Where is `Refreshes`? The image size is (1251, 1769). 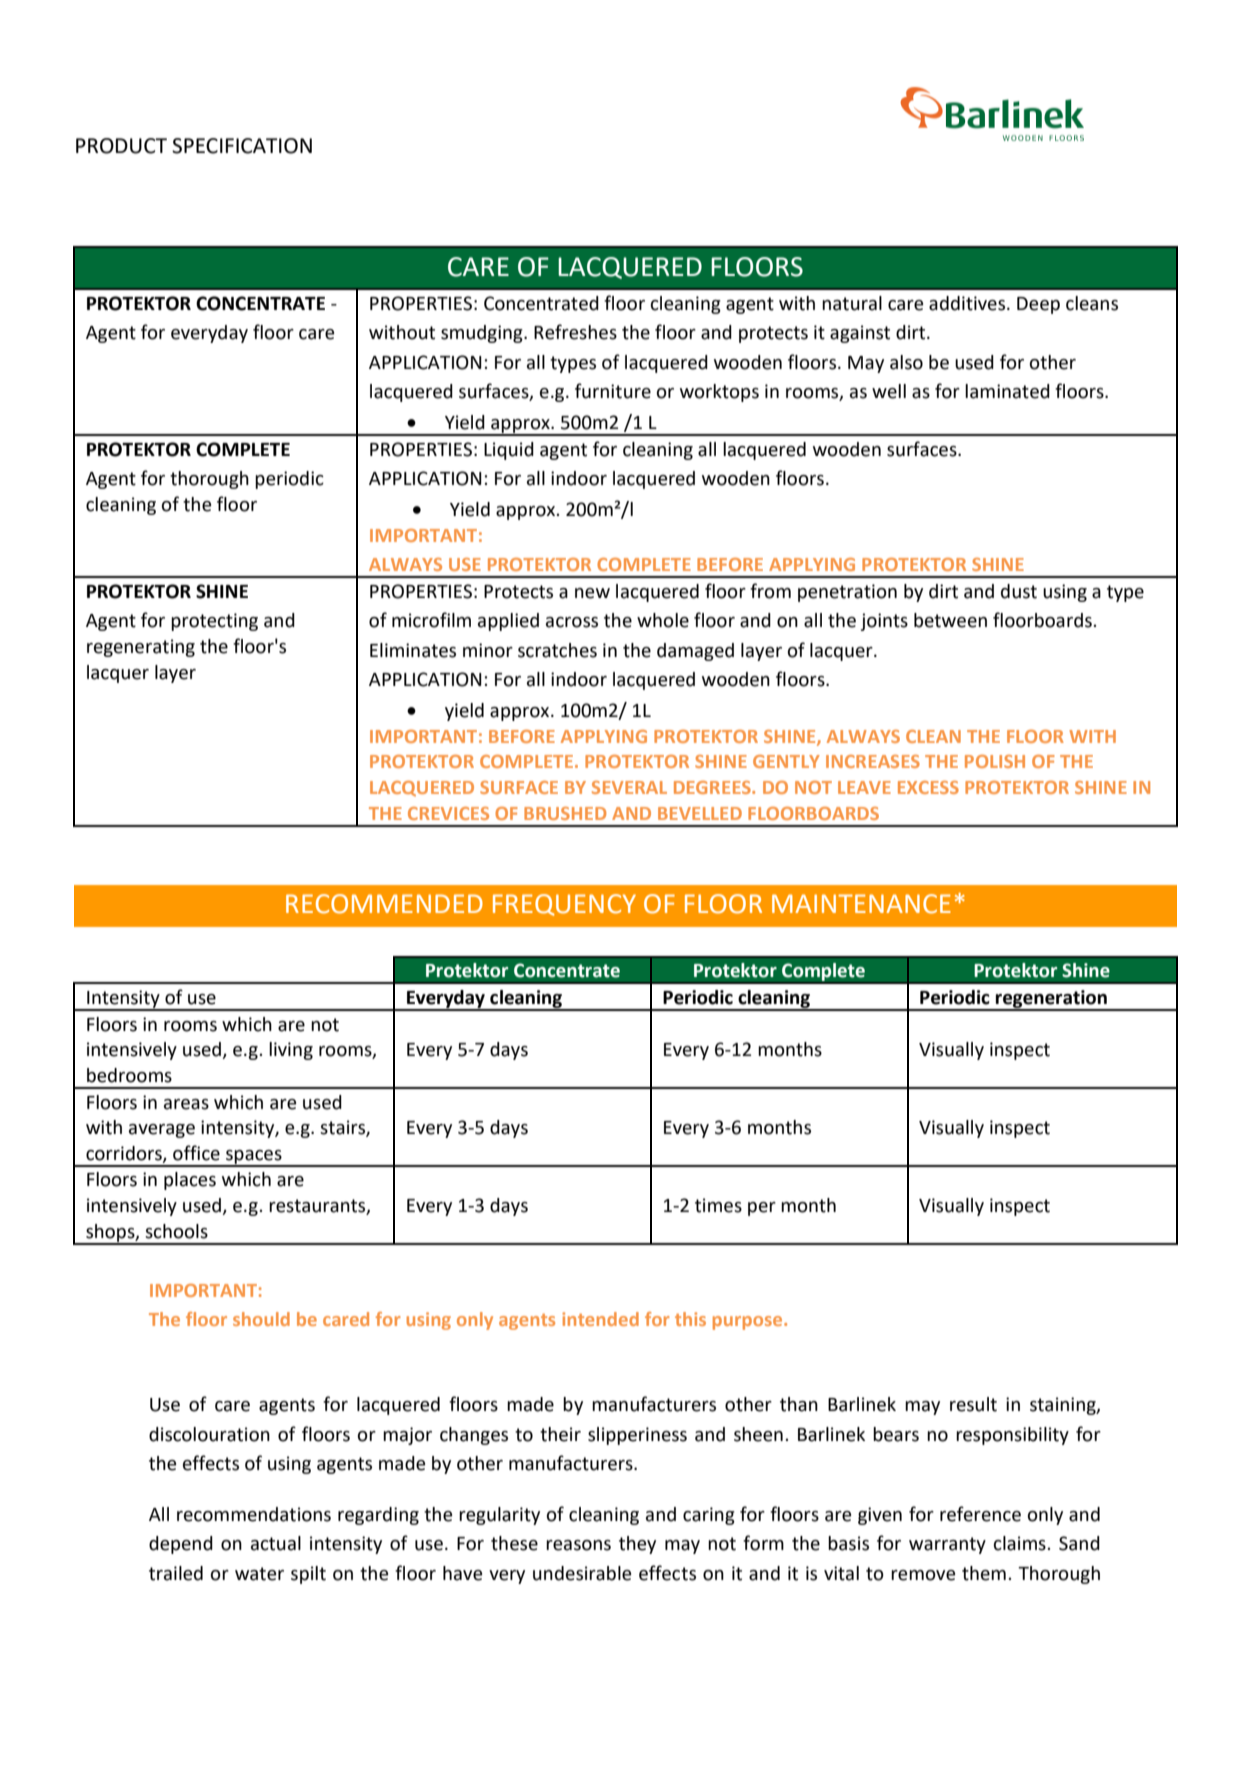
Refreshes is located at coordinates (575, 332).
